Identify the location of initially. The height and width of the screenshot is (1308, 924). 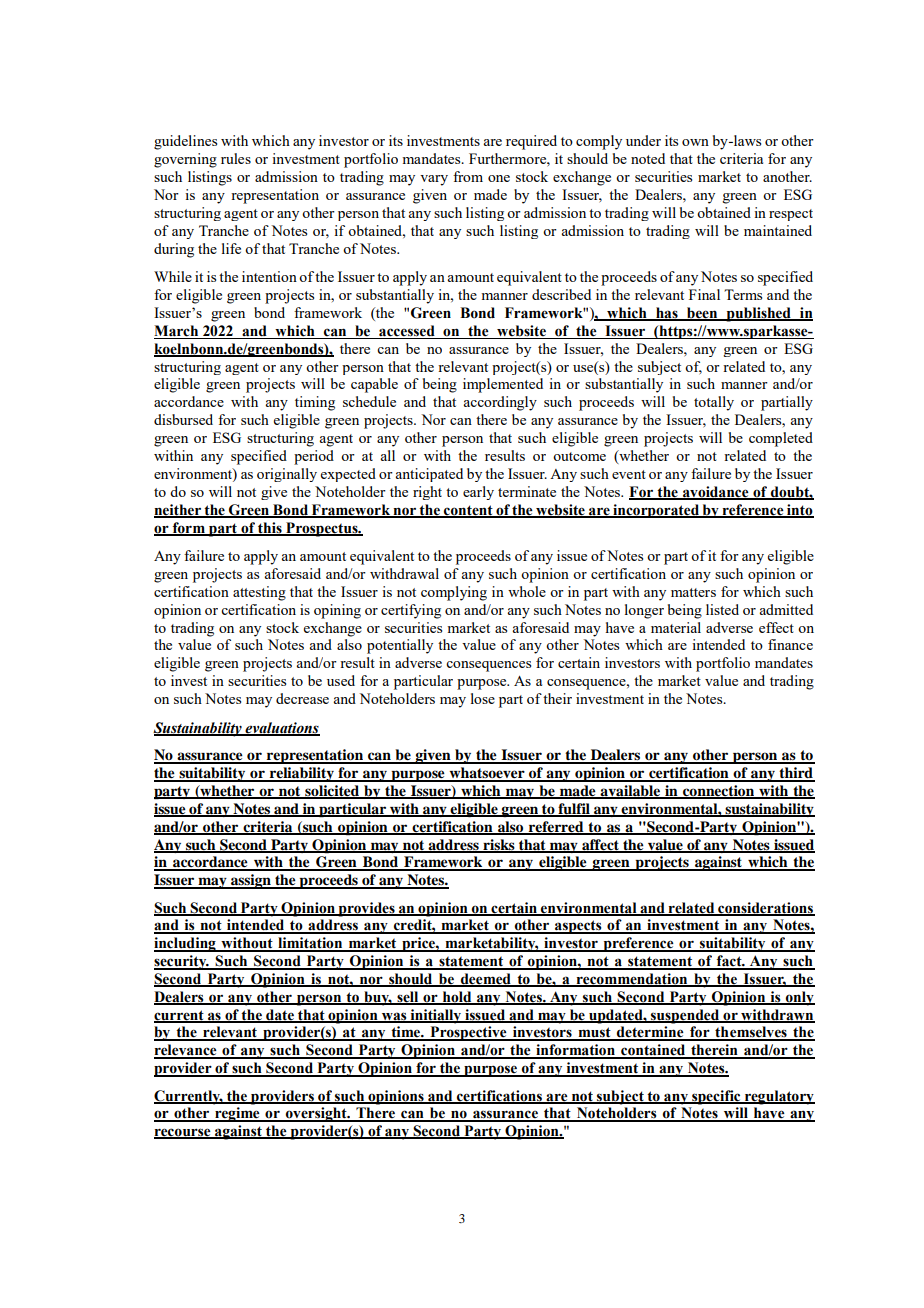
(436, 1016).
